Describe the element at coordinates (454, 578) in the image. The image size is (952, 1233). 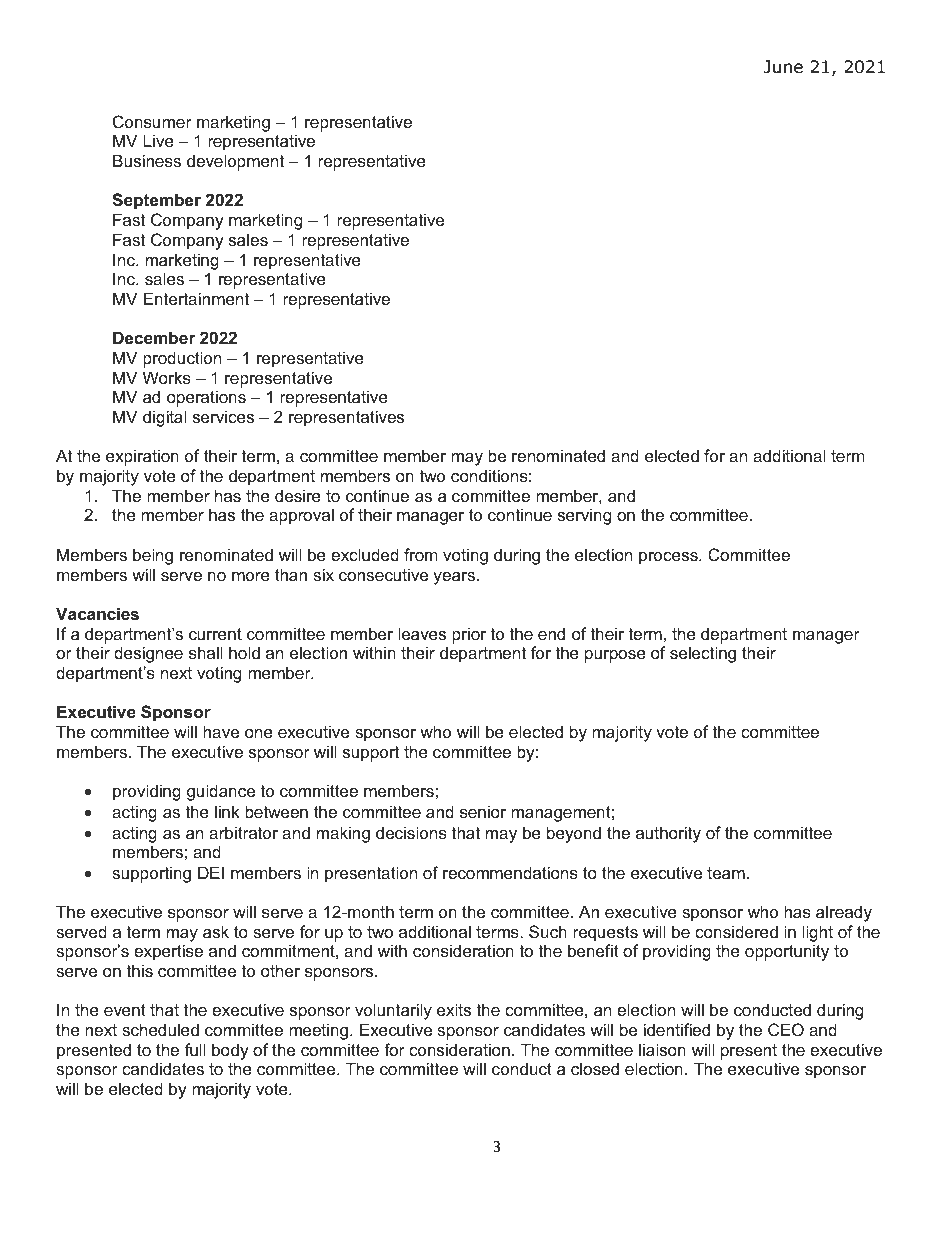
I see `years` at that location.
